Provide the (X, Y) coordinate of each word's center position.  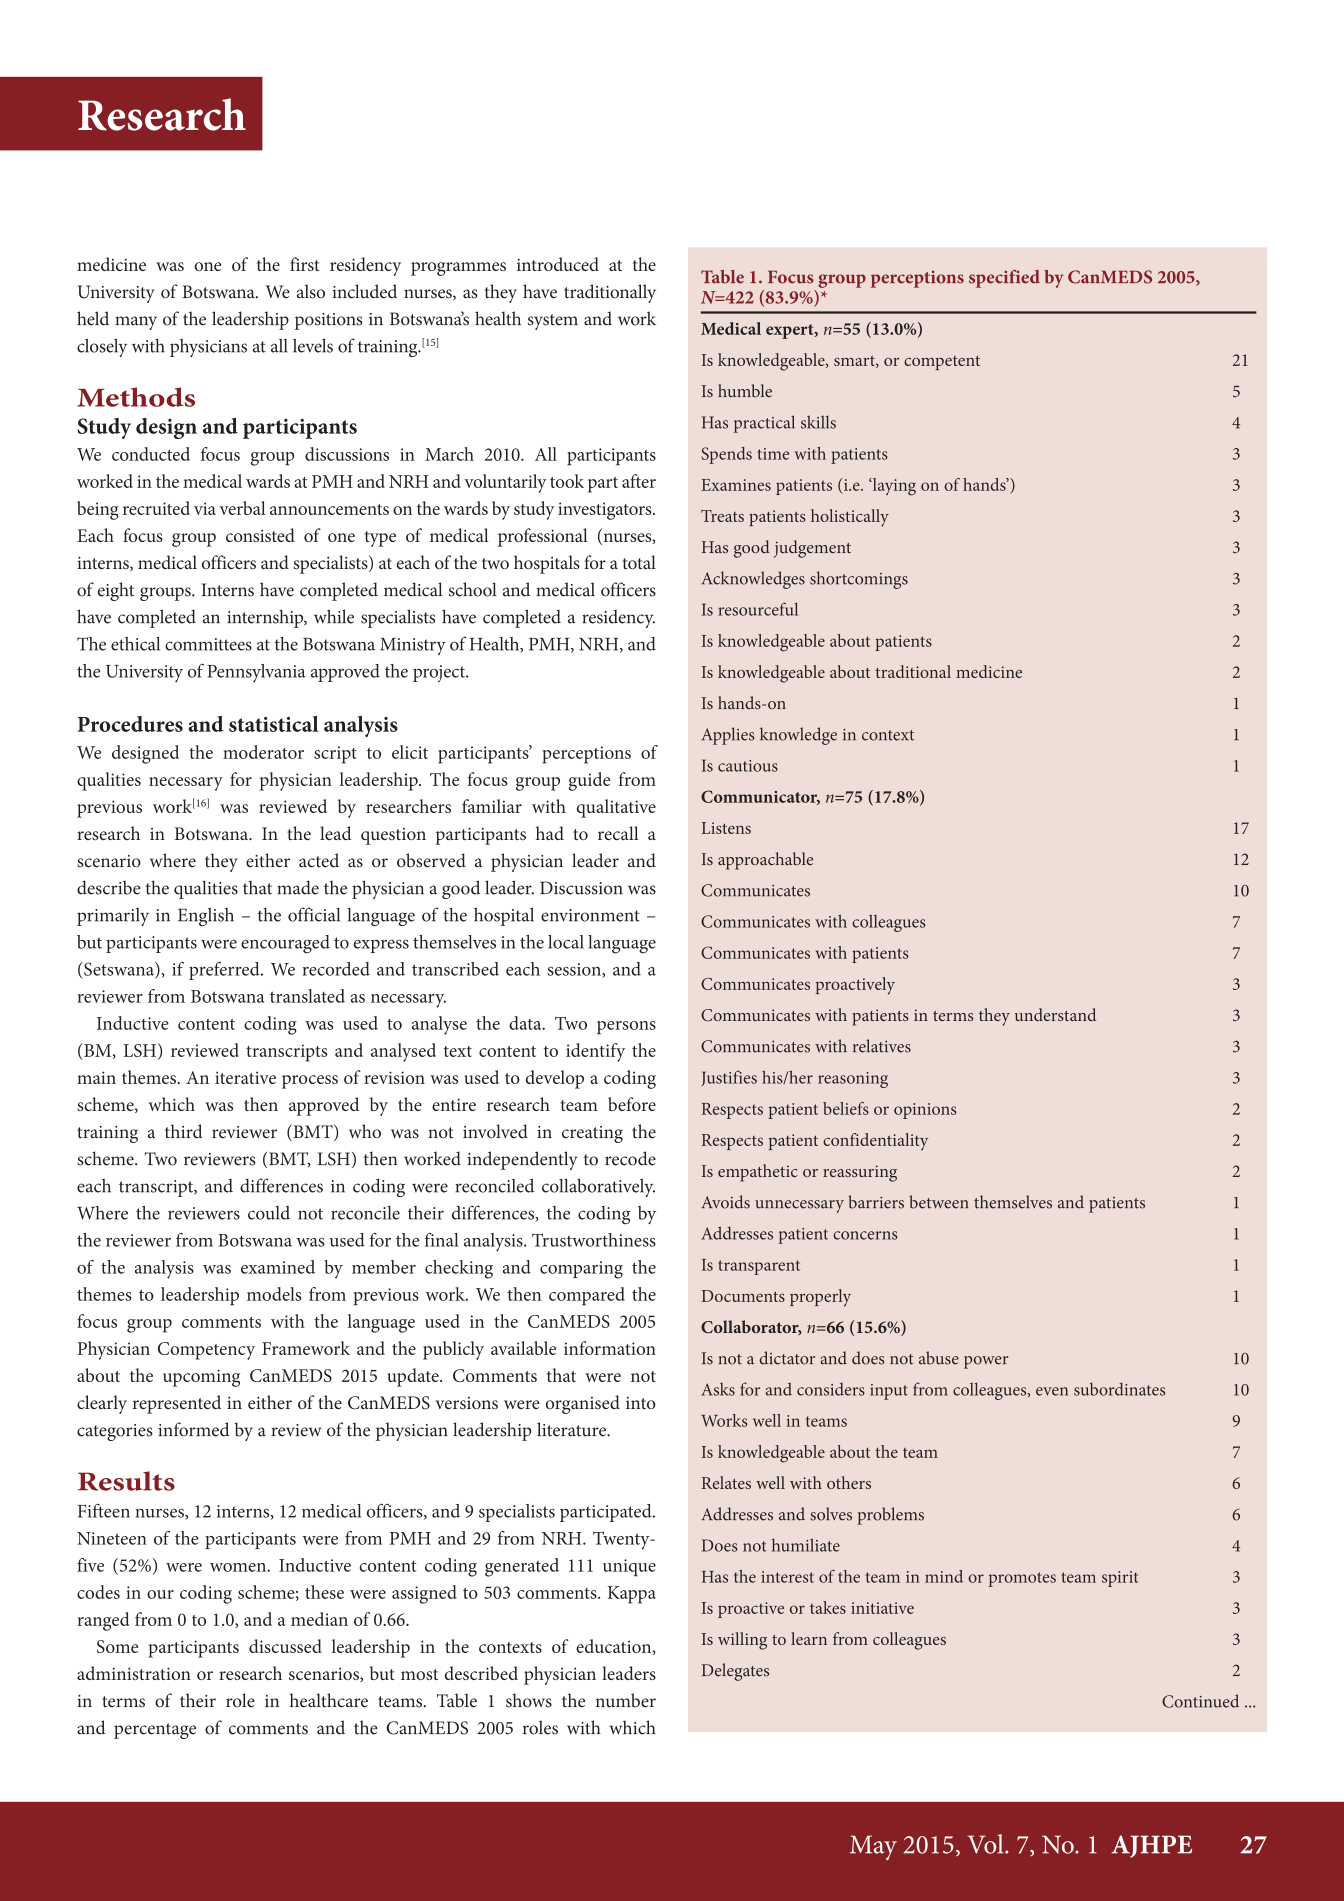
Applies (728, 736)
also (311, 291)
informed (194, 1429)
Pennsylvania (256, 673)
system (553, 322)
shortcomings (859, 580)
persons (626, 1028)
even (1052, 1391)
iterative (245, 1077)
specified (1004, 279)
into (641, 1403)
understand (1055, 1014)
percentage (155, 1731)
